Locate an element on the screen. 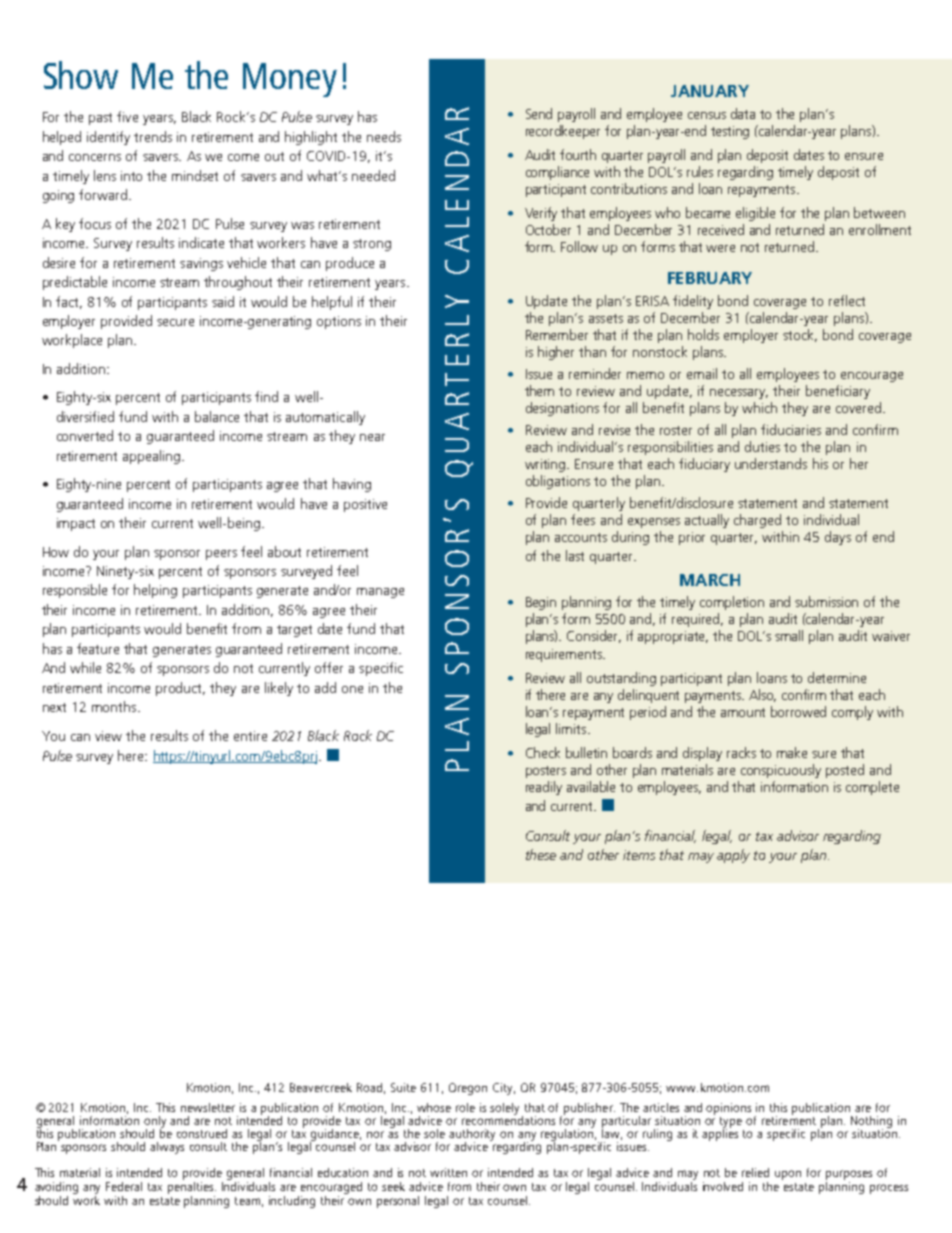 The height and width of the screenshot is (1233, 952). reflect is located at coordinates (847, 300).
